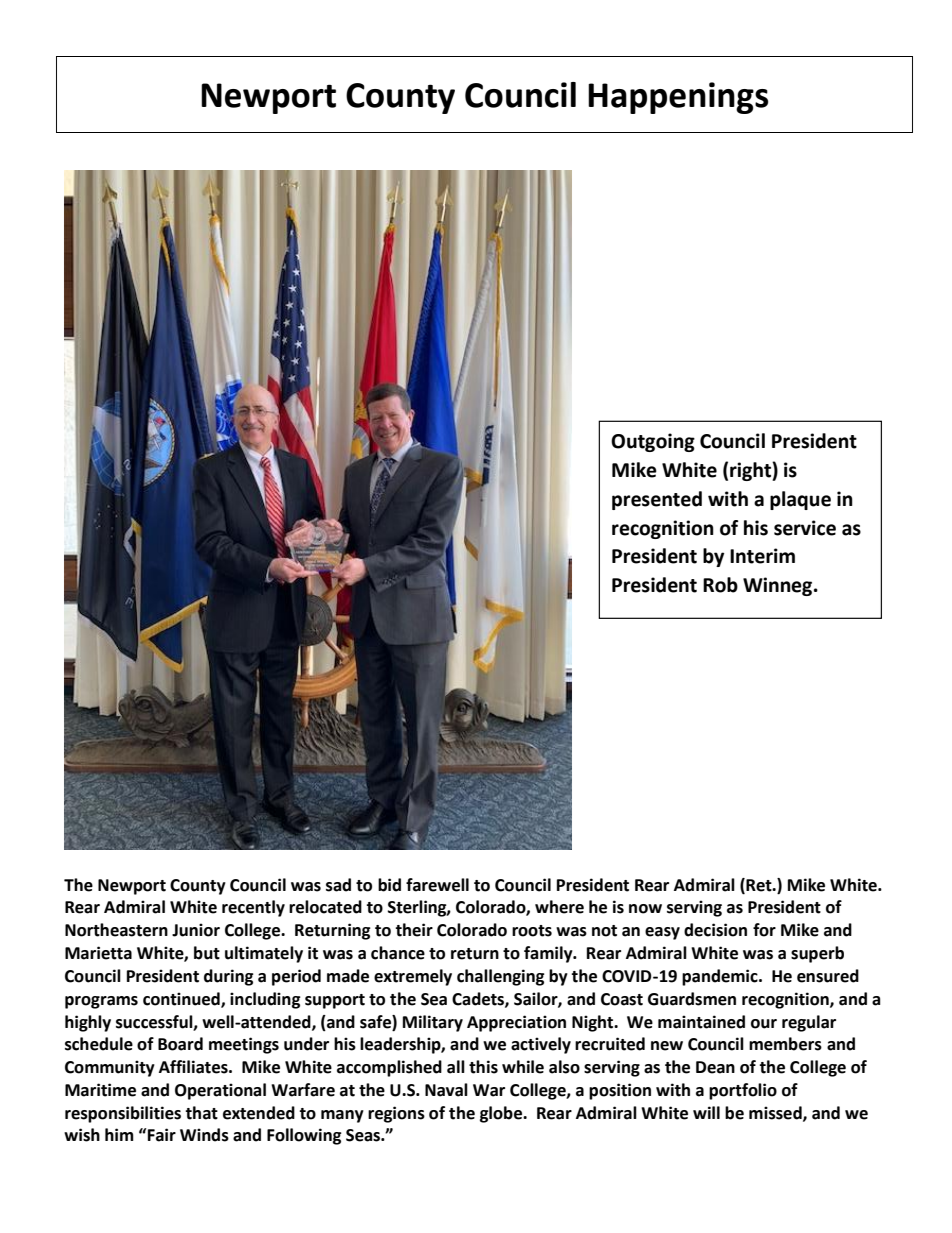 The height and width of the screenshot is (1233, 952). What do you see at coordinates (720, 585) in the screenshot?
I see `Rob` at bounding box center [720, 585].
